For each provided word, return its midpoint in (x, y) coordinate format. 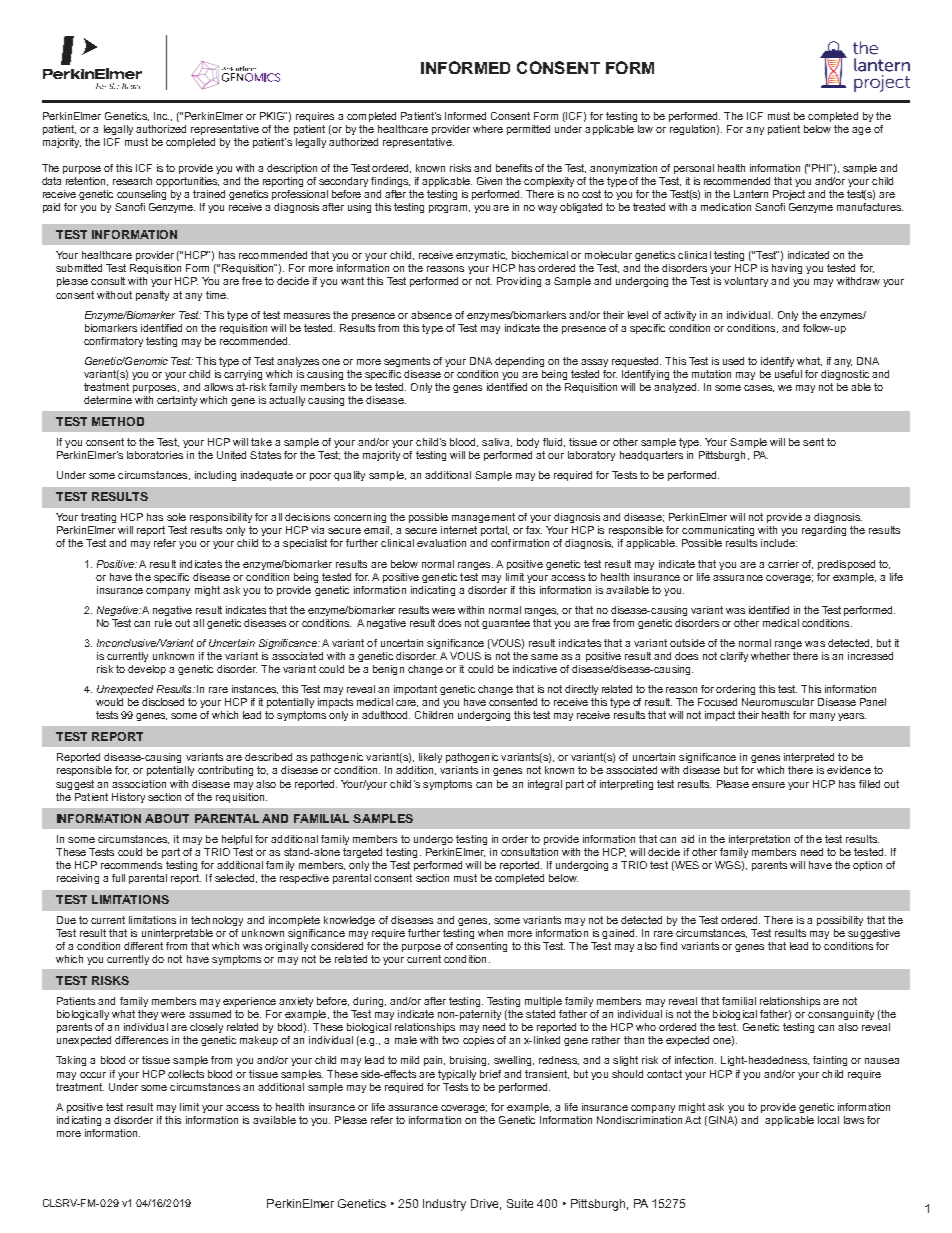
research (132, 181)
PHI (821, 168)
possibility (840, 921)
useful (788, 374)
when (490, 933)
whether (770, 656)
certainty (177, 401)
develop (147, 670)
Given (489, 181)
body (528, 443)
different (143, 946)
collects (186, 1074)
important (415, 690)
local (828, 1120)
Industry (444, 1205)
